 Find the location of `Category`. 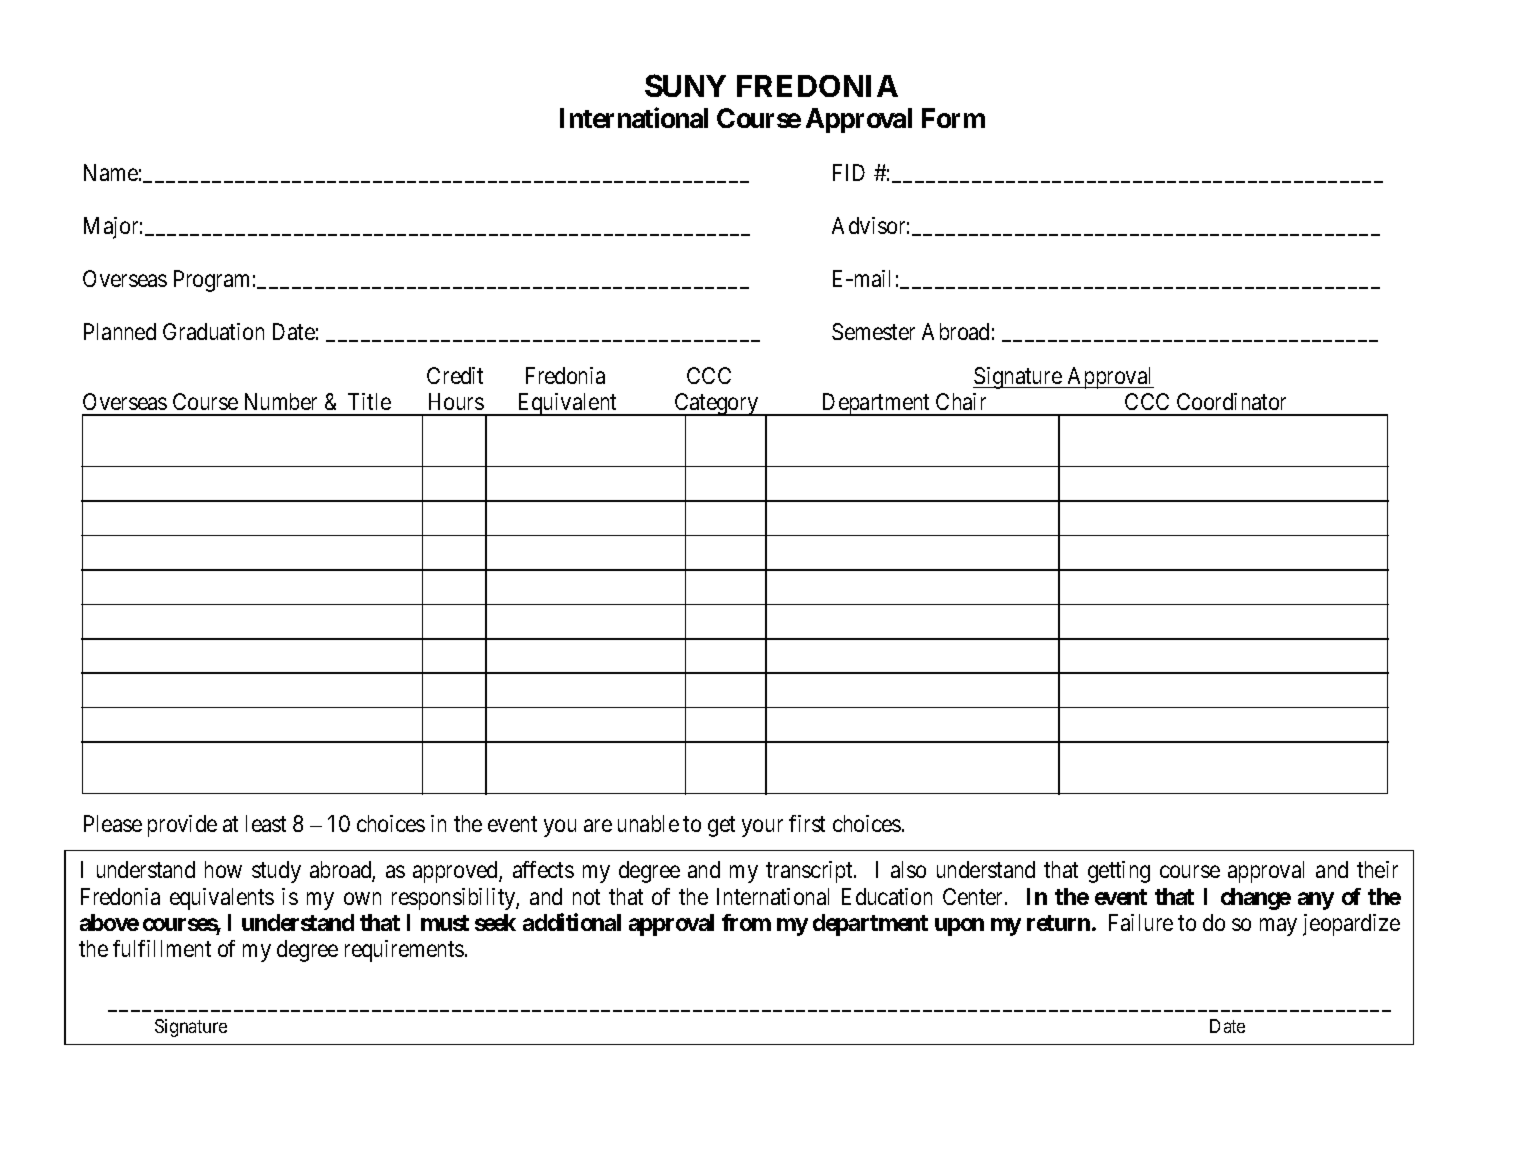

Category is located at coordinates (717, 405).
